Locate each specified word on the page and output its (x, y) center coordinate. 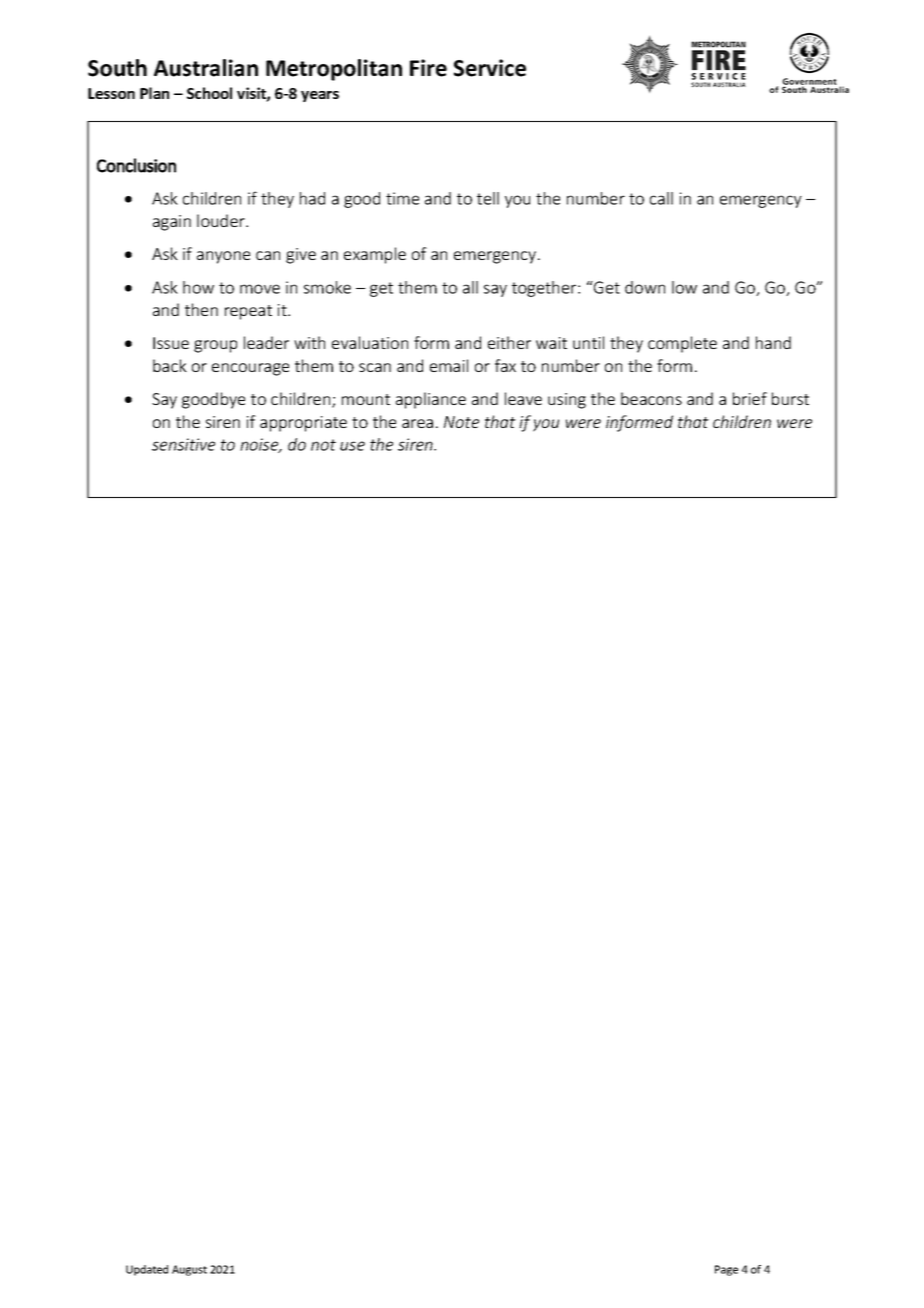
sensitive (183, 444)
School (209, 93)
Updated (147, 1270)
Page (726, 1270)
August (189, 1270)
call (661, 198)
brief (750, 398)
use (352, 446)
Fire (428, 68)
